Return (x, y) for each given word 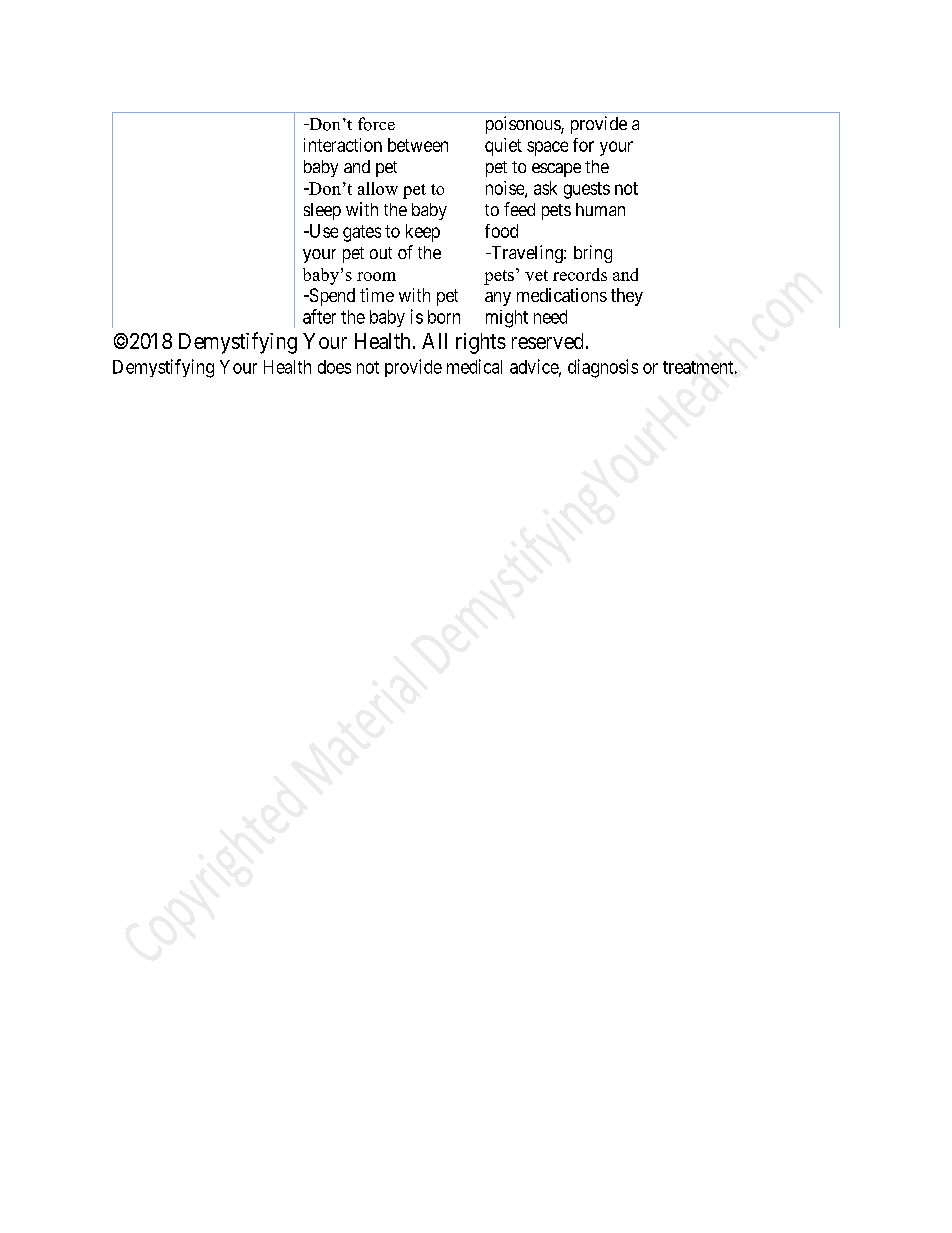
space (547, 148)
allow (378, 188)
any (498, 299)
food (501, 231)
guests (587, 190)
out (381, 253)
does (334, 367)
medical (474, 366)
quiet (503, 147)
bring (593, 254)
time (377, 295)
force (376, 124)
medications (562, 295)
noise (506, 189)
